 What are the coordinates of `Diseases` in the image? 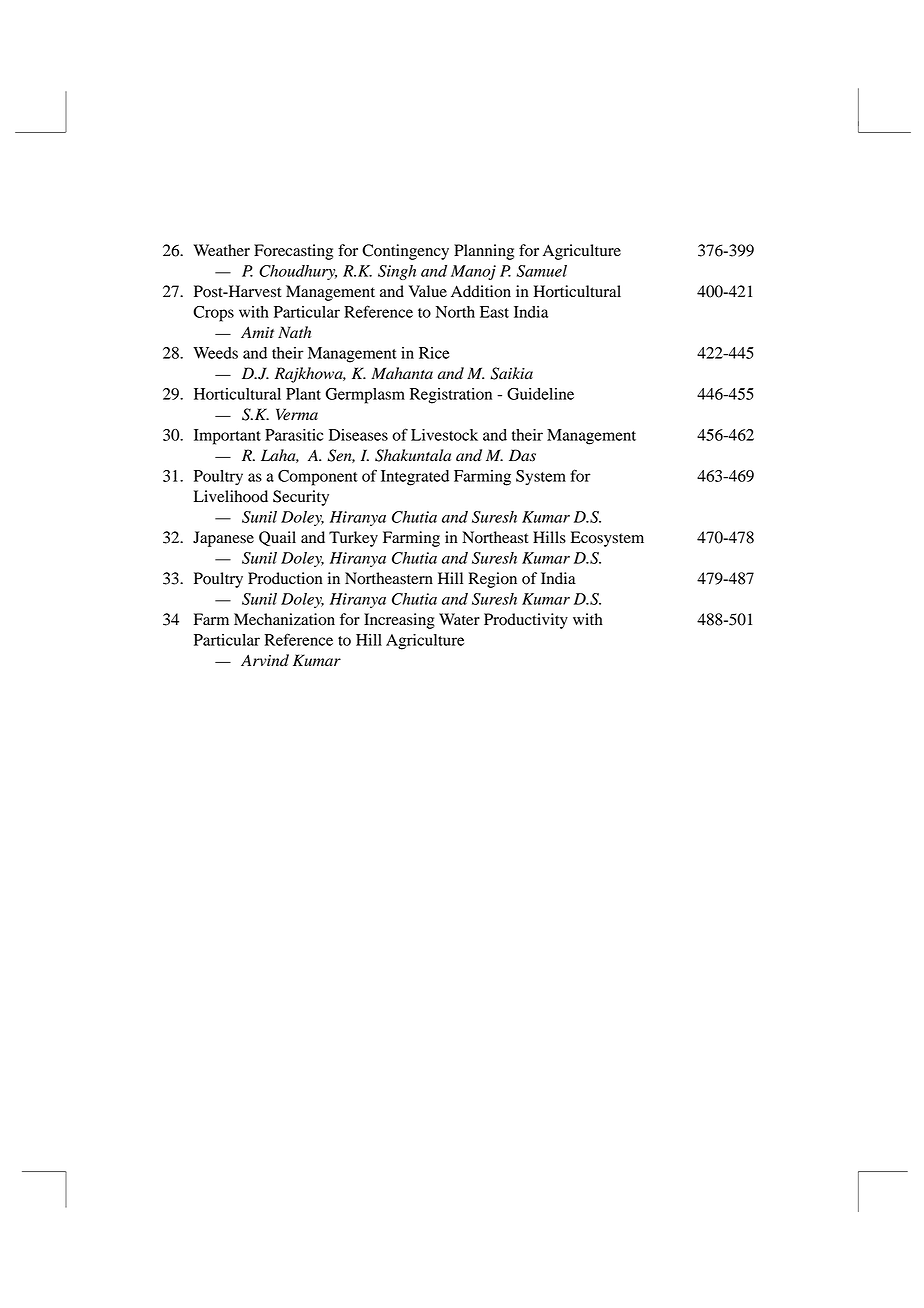 It's located at (358, 435).
